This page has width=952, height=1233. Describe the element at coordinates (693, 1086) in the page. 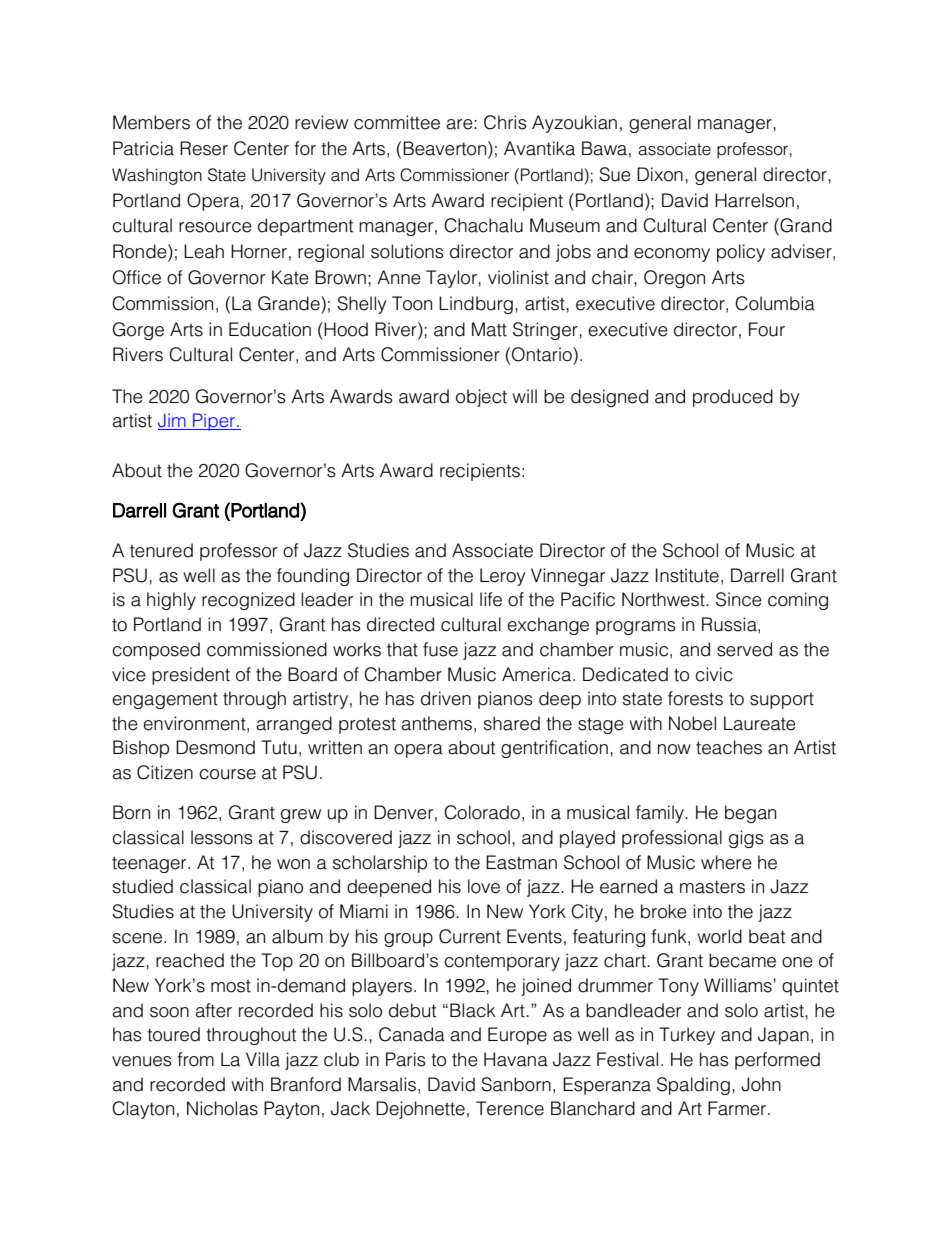

I see `Spalding` at that location.
